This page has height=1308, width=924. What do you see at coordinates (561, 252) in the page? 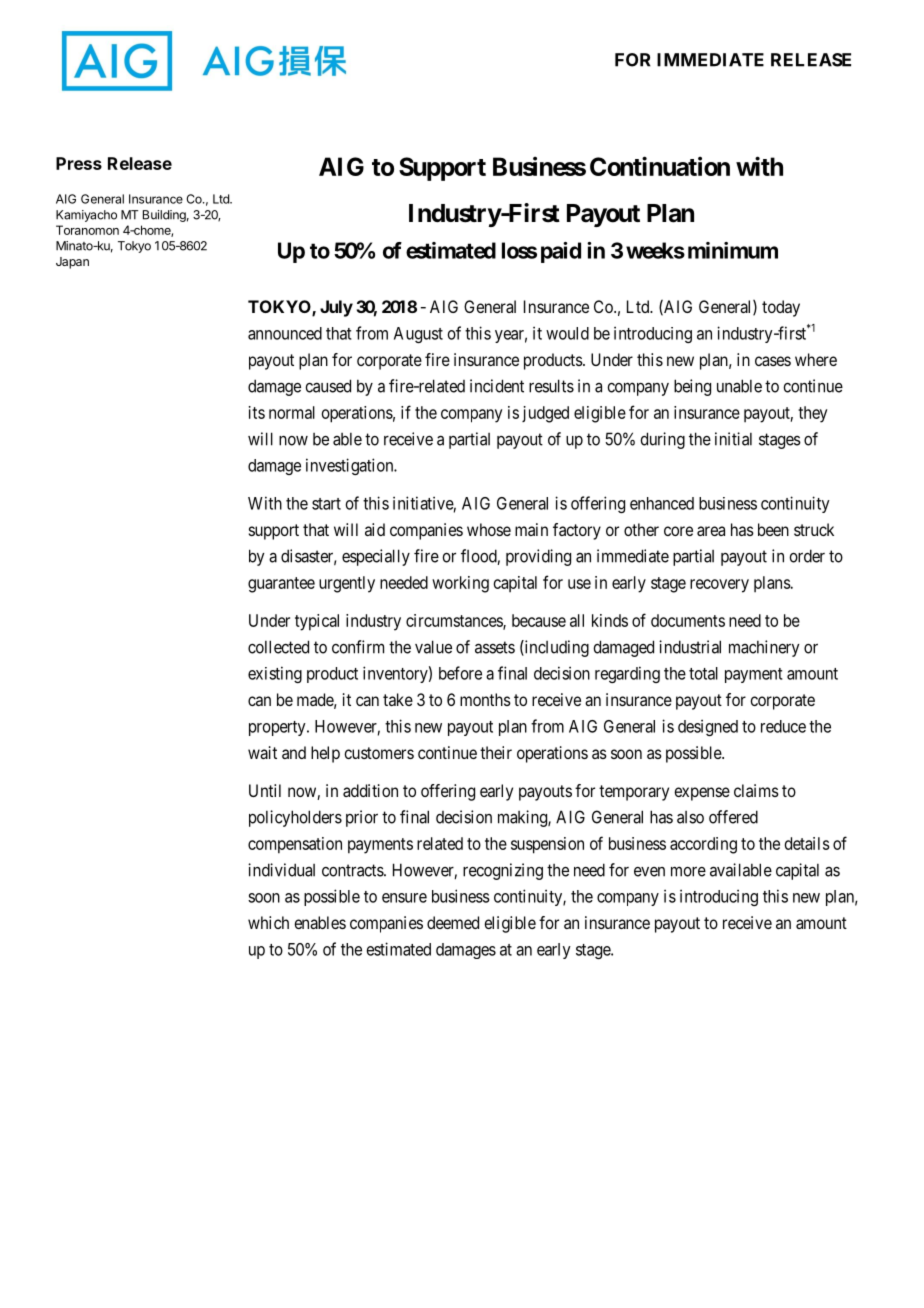
I see `paid` at bounding box center [561, 252].
